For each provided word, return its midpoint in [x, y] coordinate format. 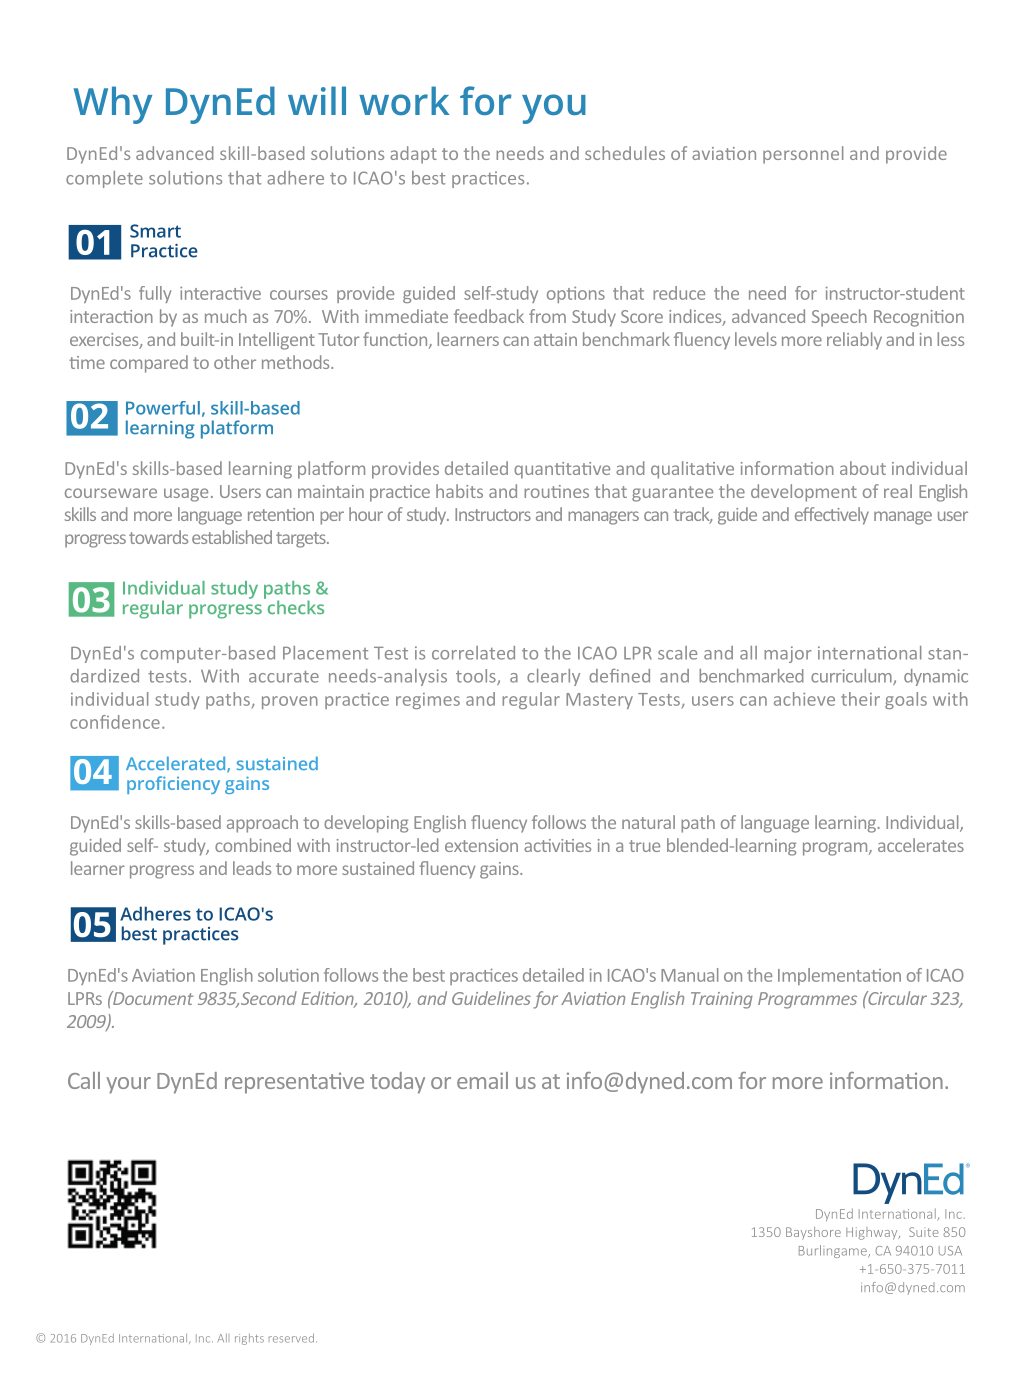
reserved [291, 1338]
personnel [803, 155]
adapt [413, 155]
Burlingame [834, 1251]
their [860, 699]
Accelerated [177, 764]
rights [249, 1339]
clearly [553, 677]
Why [113, 105]
